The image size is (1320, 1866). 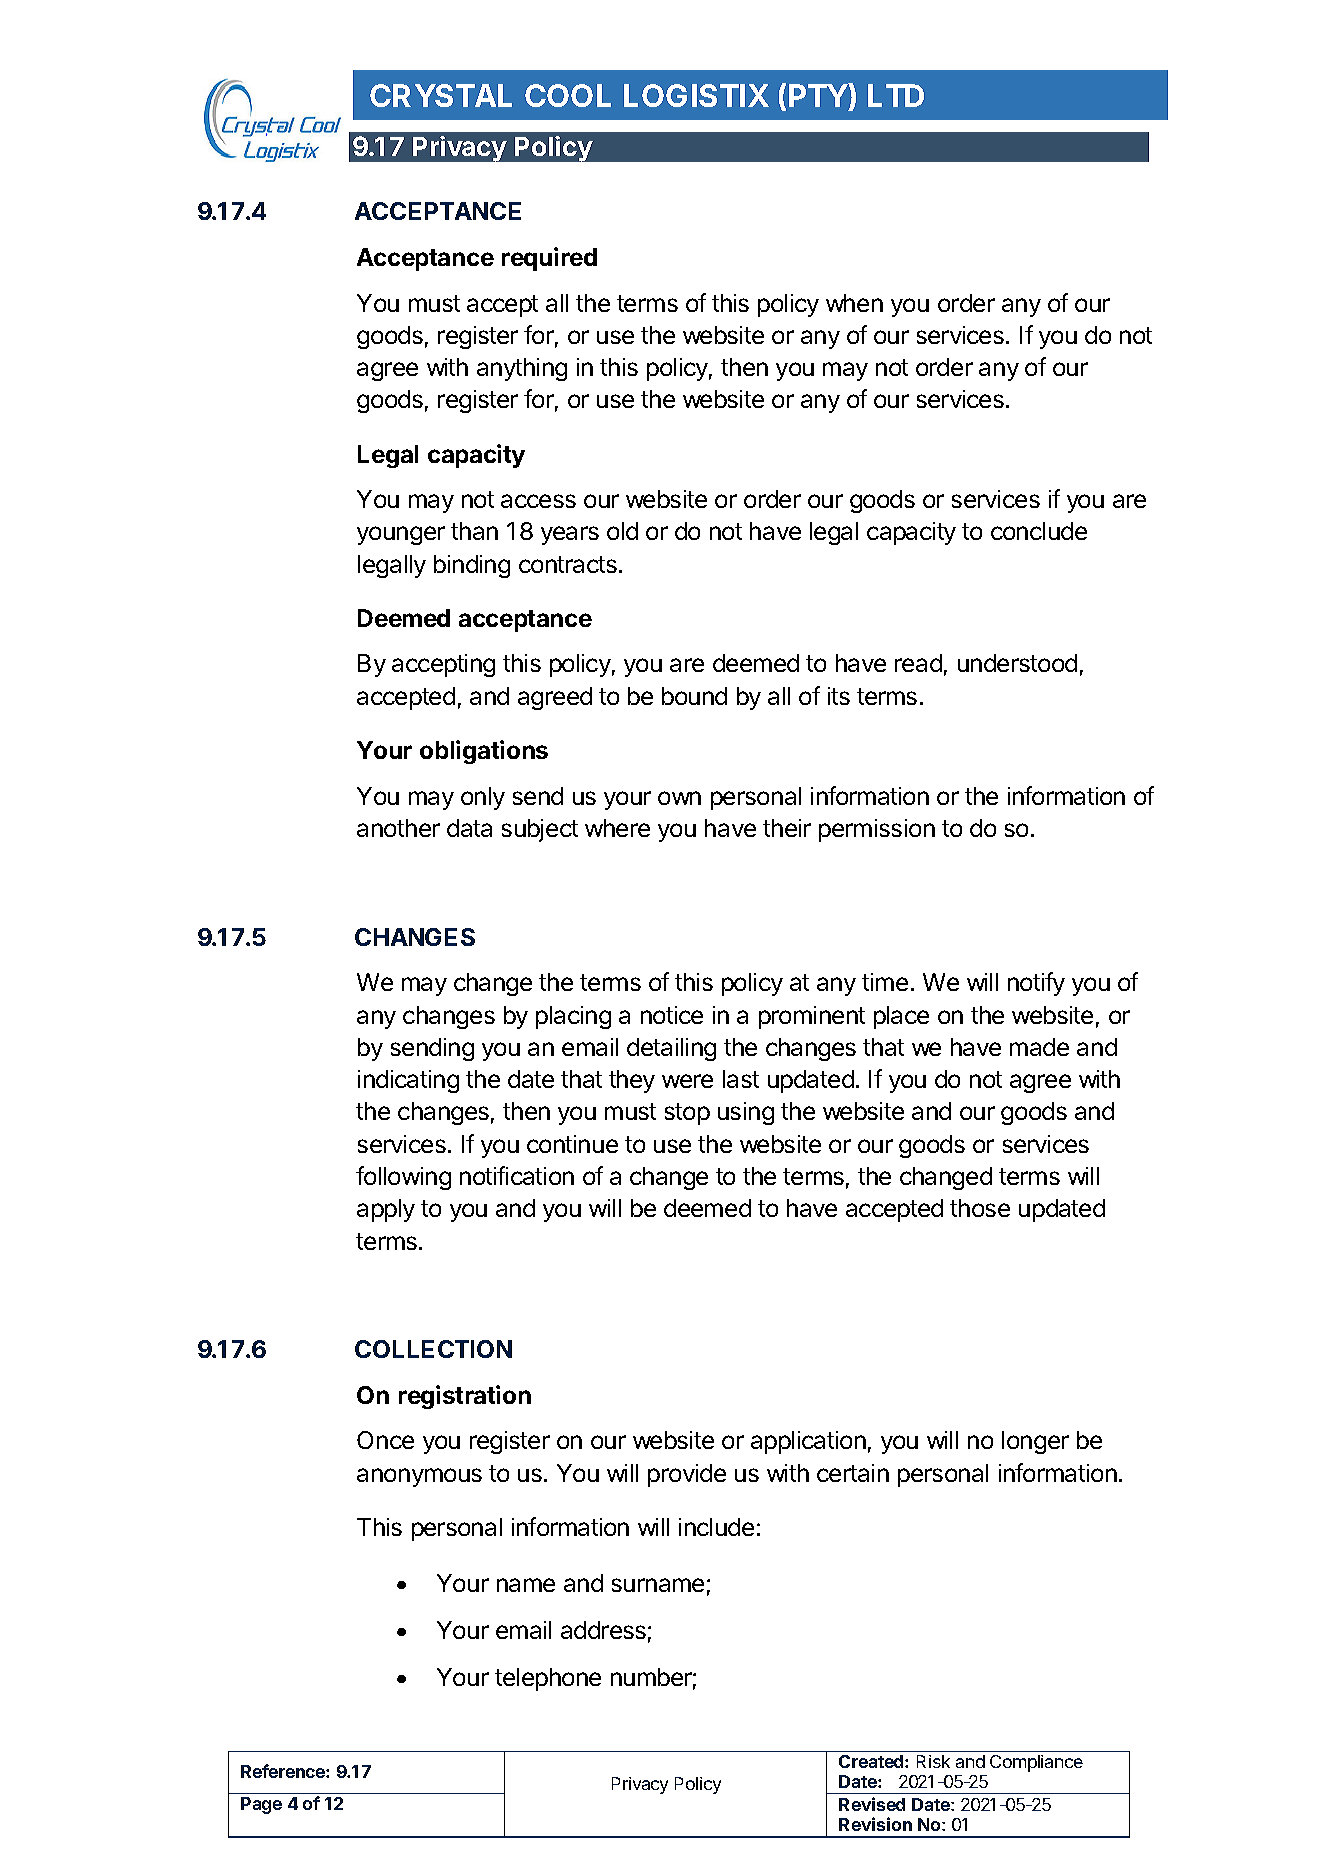 I want to click on Page, so click(x=261, y=1805).
